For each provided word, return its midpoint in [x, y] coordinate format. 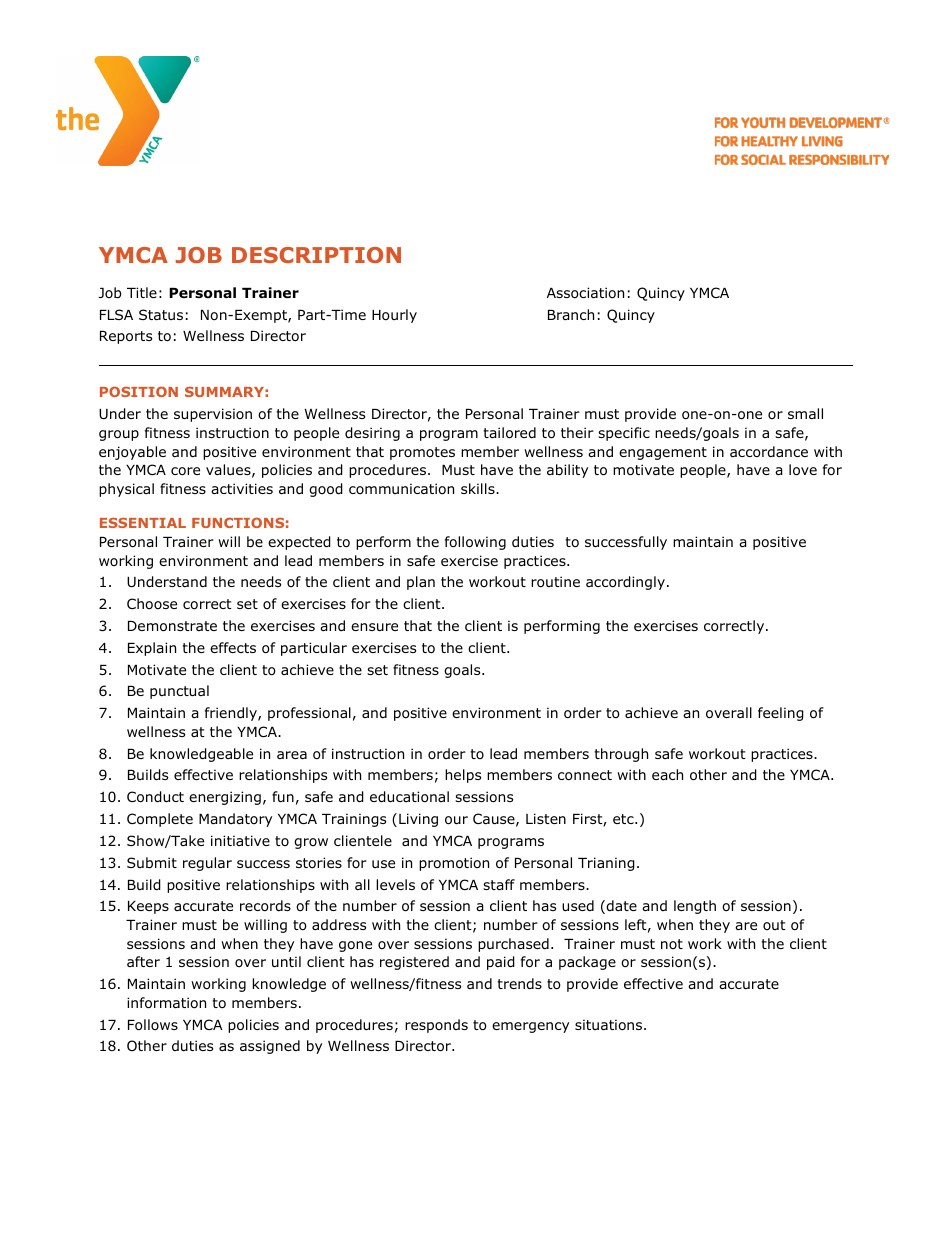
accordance [769, 452]
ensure [374, 627]
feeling [781, 714]
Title [142, 292]
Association [585, 293]
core [185, 471]
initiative [240, 840]
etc [624, 819]
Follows [153, 1025]
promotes [422, 453]
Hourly [394, 316]
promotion [454, 864]
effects [233, 647]
